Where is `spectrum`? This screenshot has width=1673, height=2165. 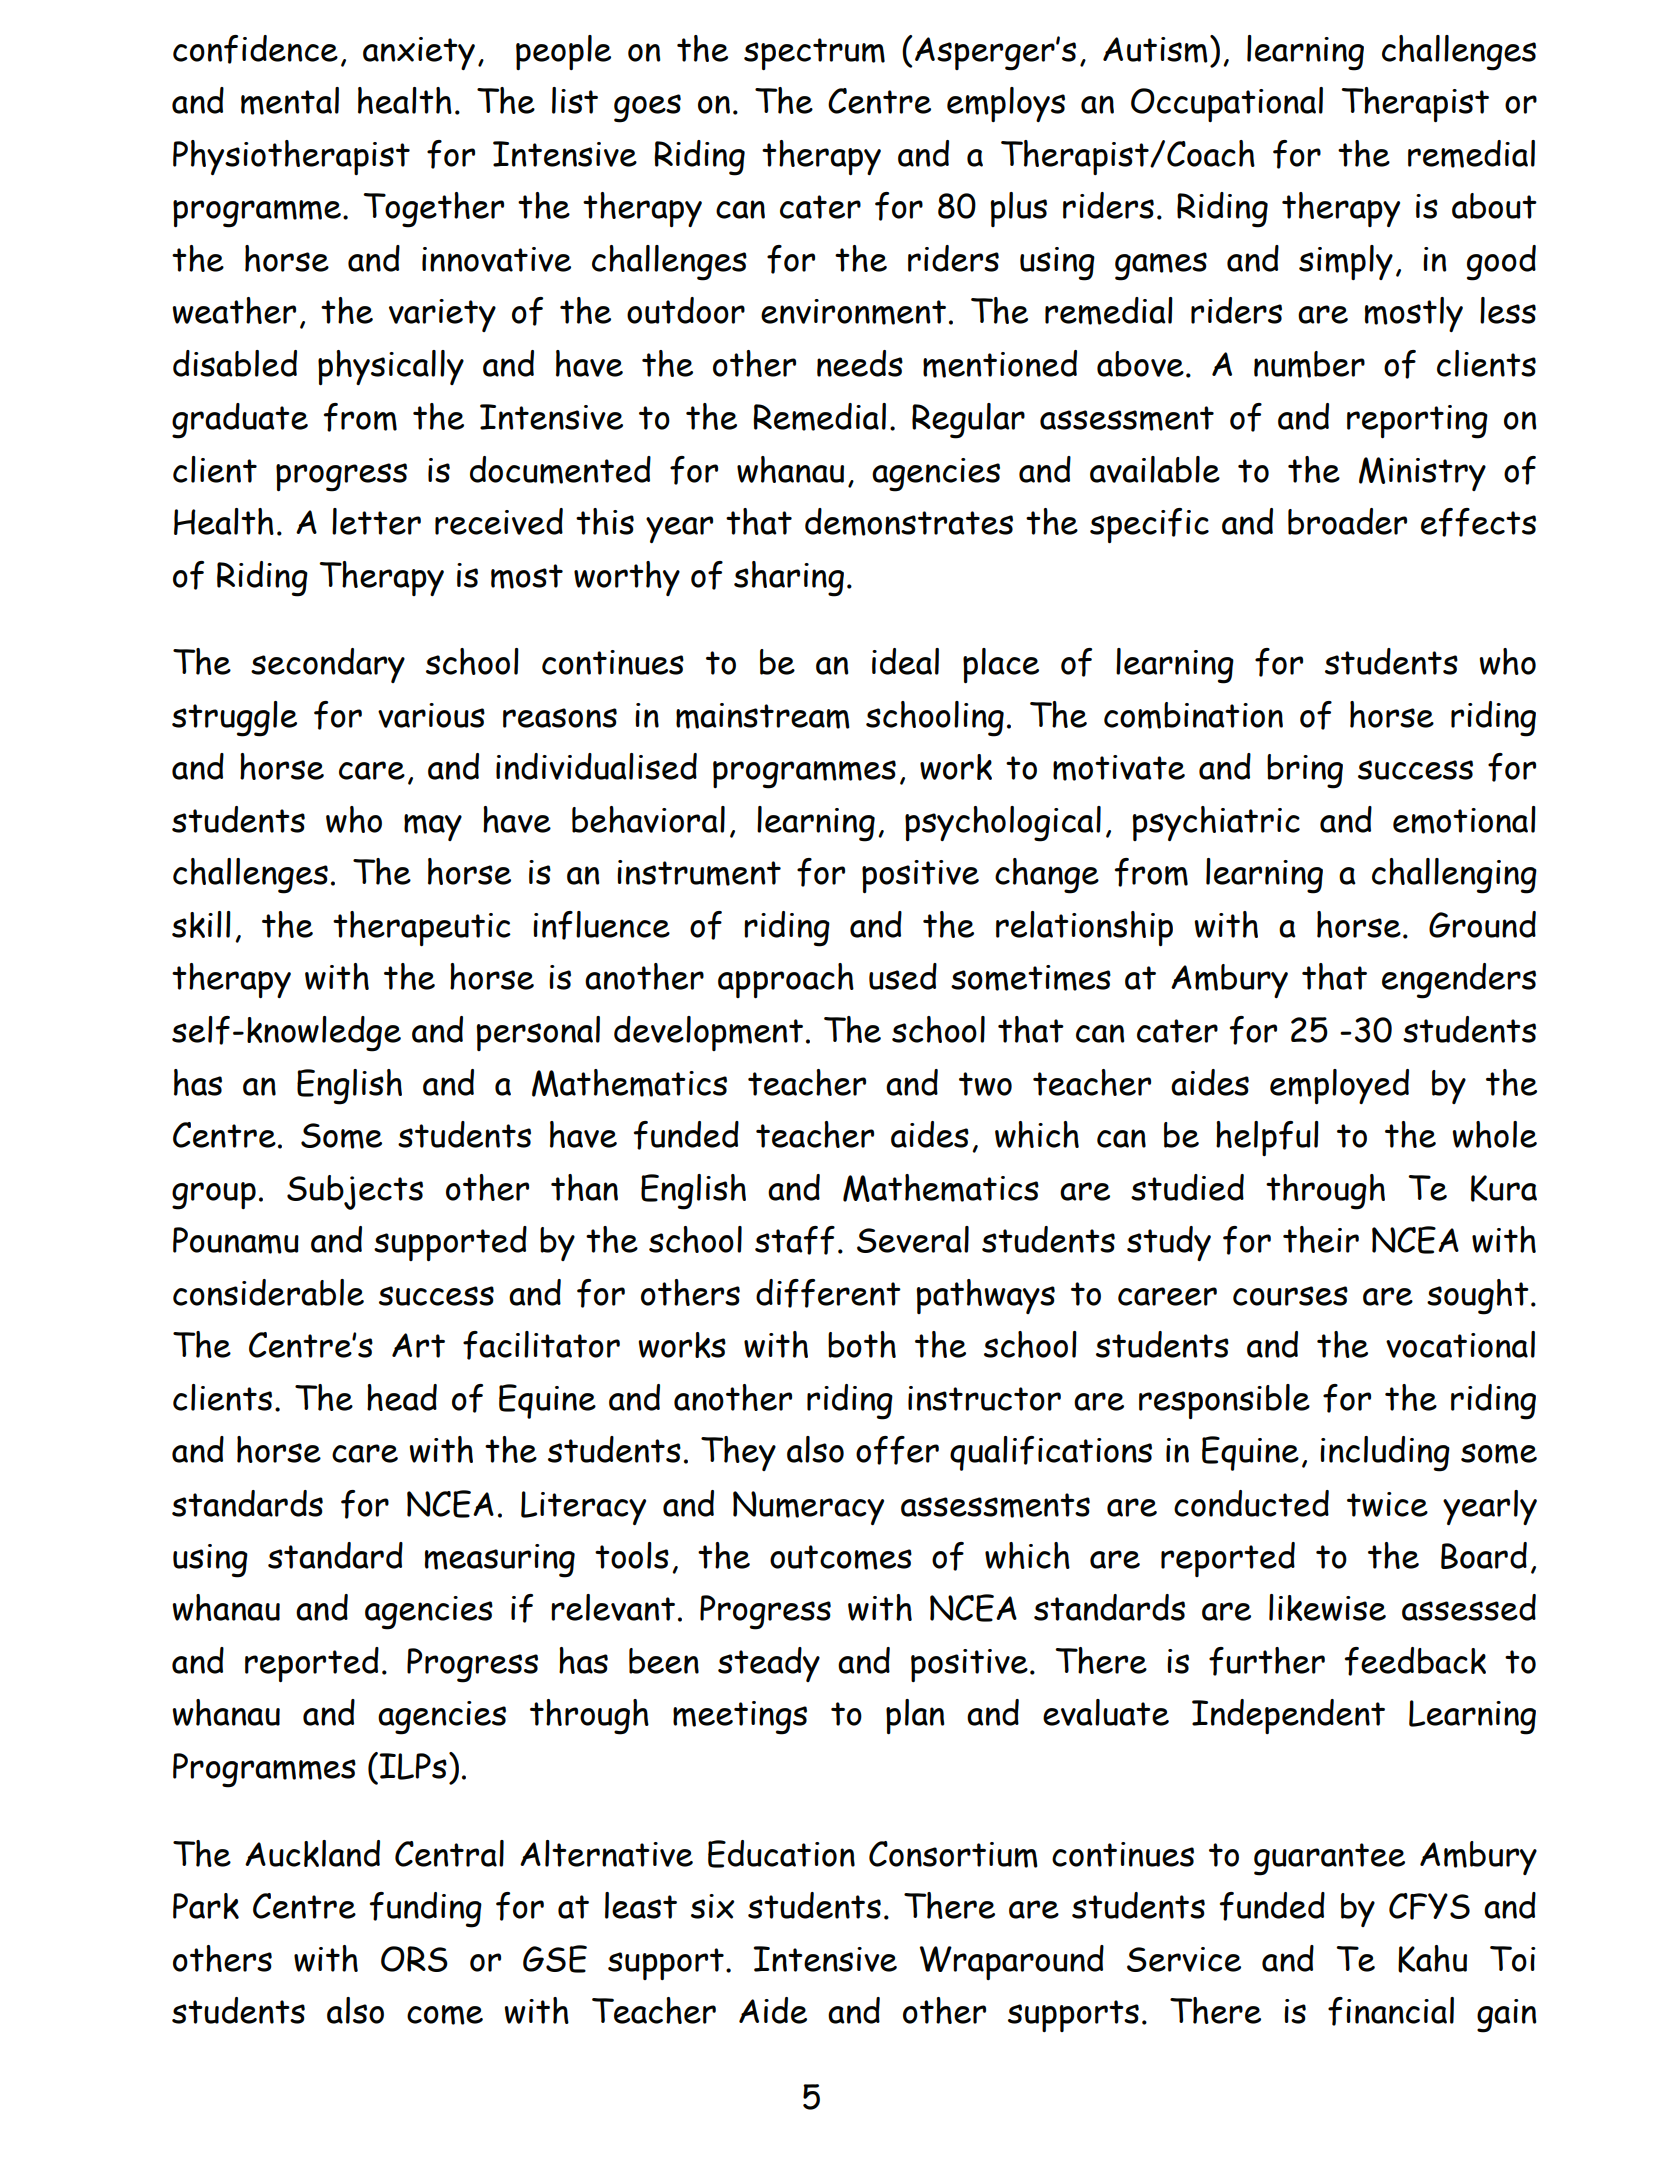 spectrum is located at coordinates (814, 54).
